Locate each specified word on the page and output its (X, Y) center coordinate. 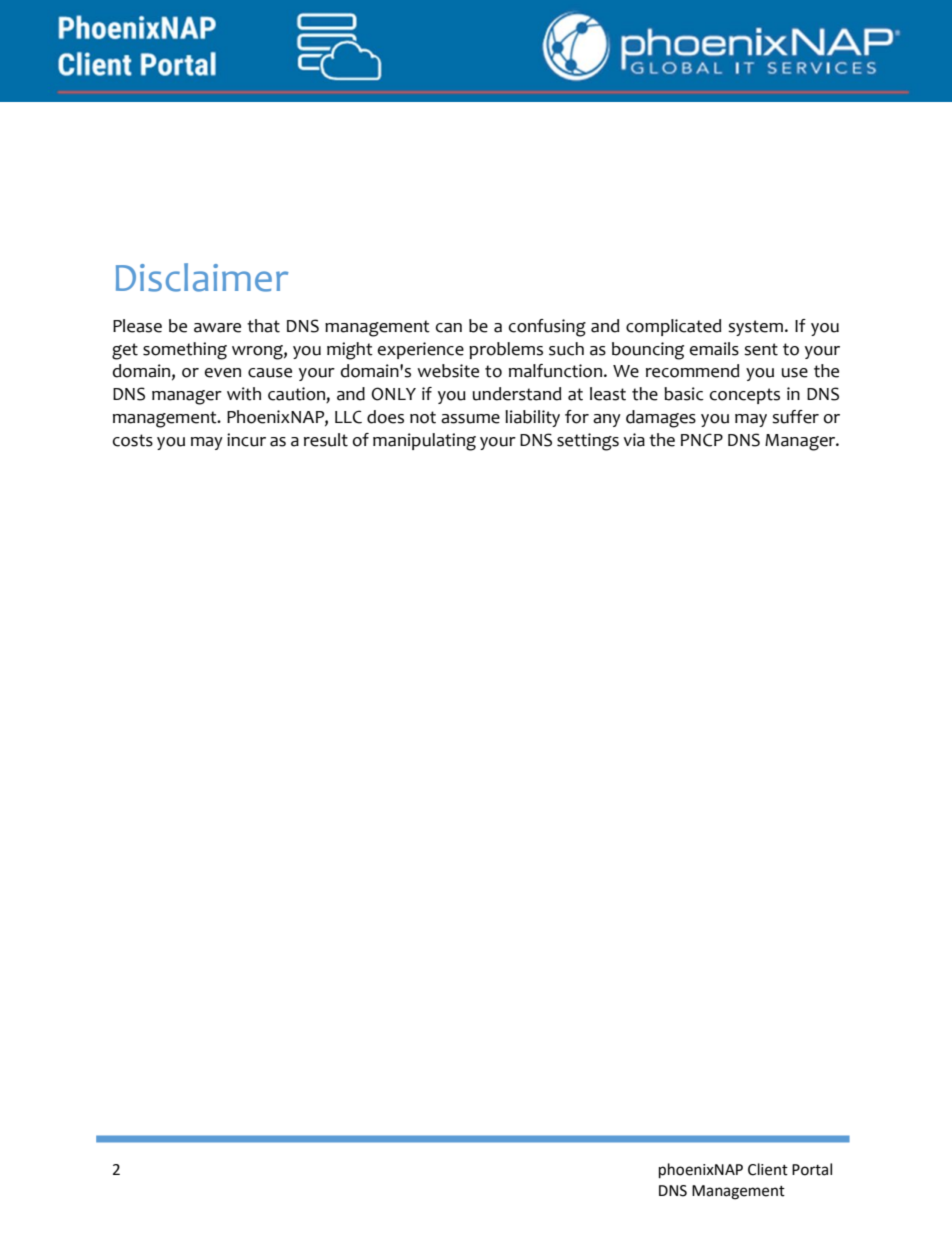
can (449, 328)
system (755, 328)
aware (217, 328)
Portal (812, 1169)
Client (768, 1169)
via (634, 440)
